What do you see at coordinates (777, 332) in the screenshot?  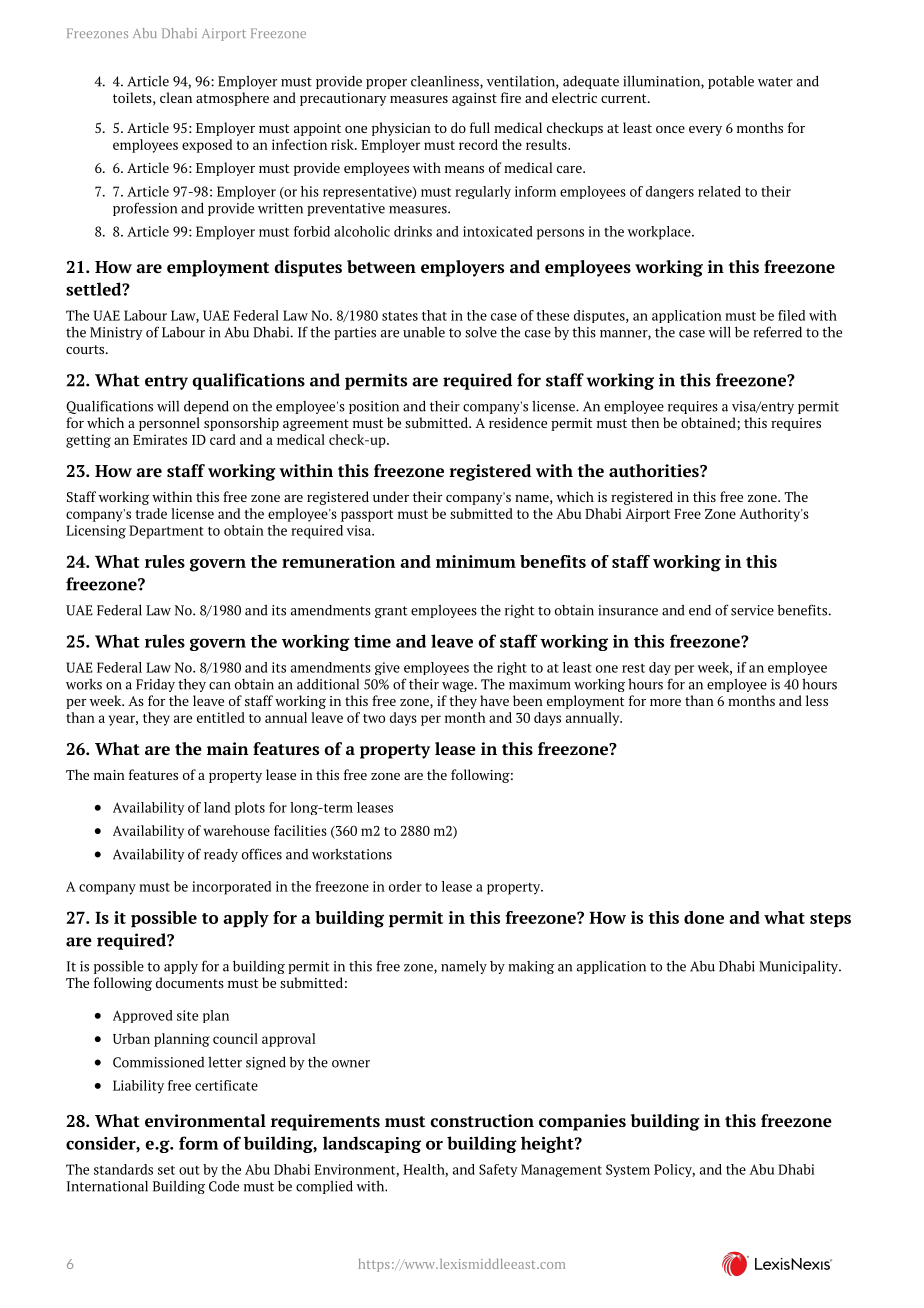 I see `referred` at bounding box center [777, 332].
